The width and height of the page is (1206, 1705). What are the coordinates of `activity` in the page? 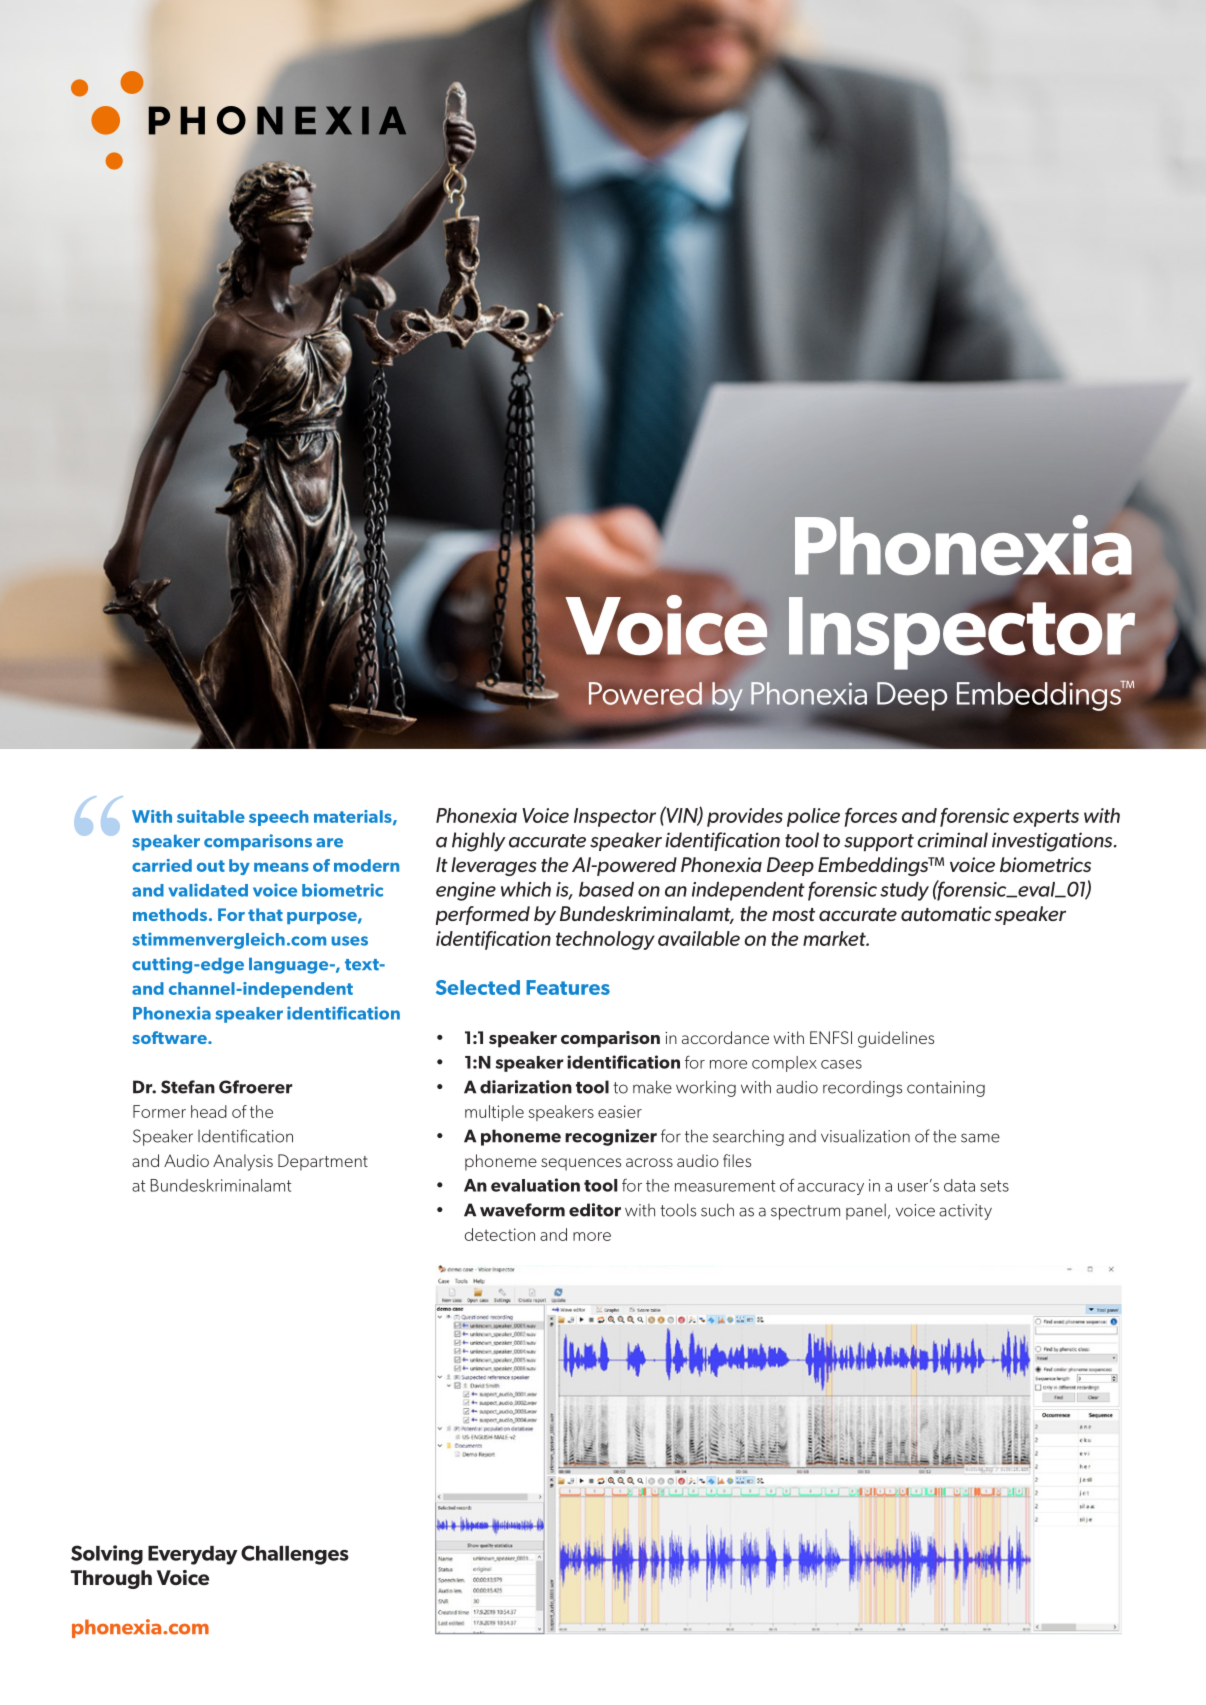 It's located at (965, 1212).
